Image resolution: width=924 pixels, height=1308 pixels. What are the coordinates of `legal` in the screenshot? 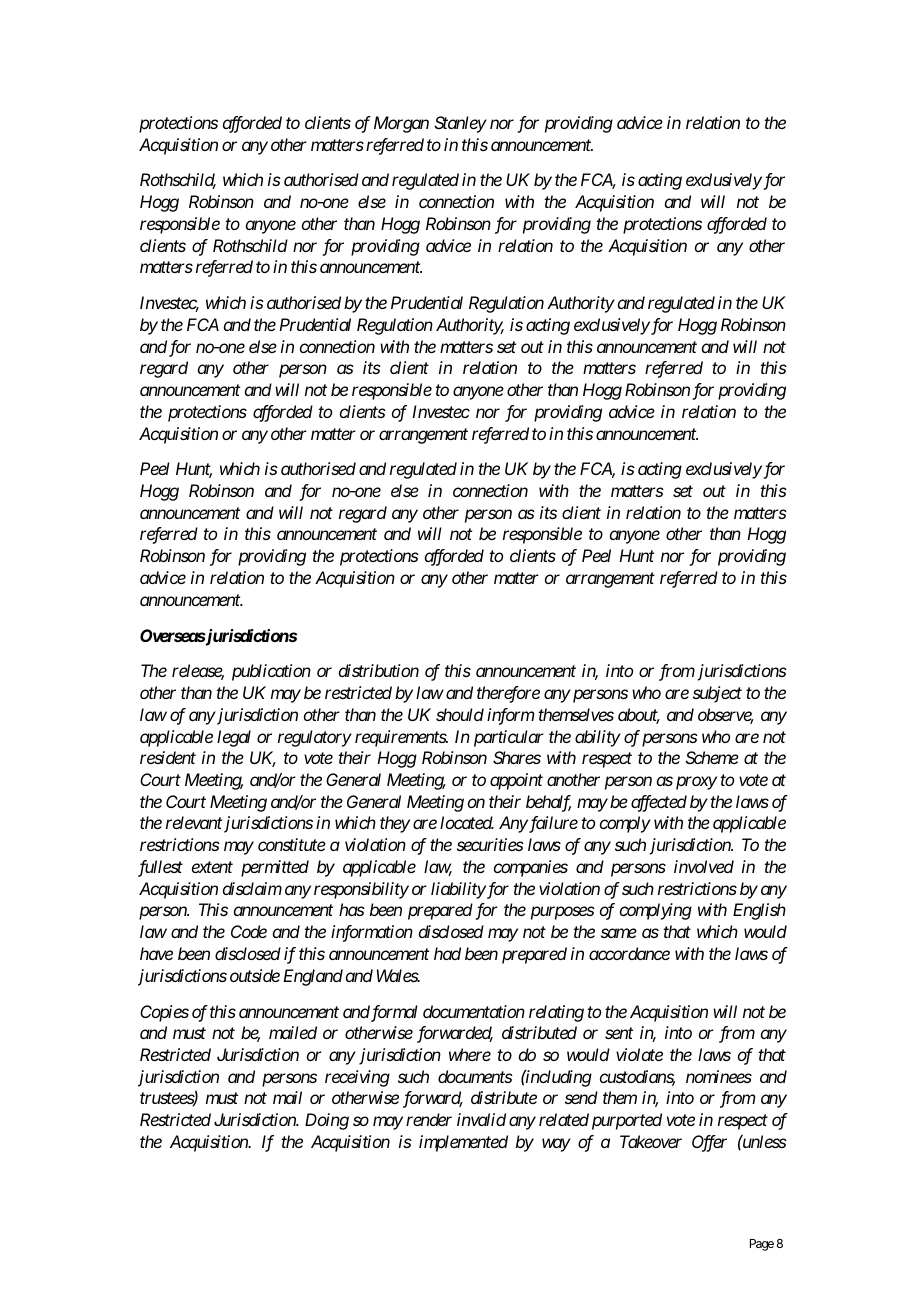 It's located at (234, 738).
